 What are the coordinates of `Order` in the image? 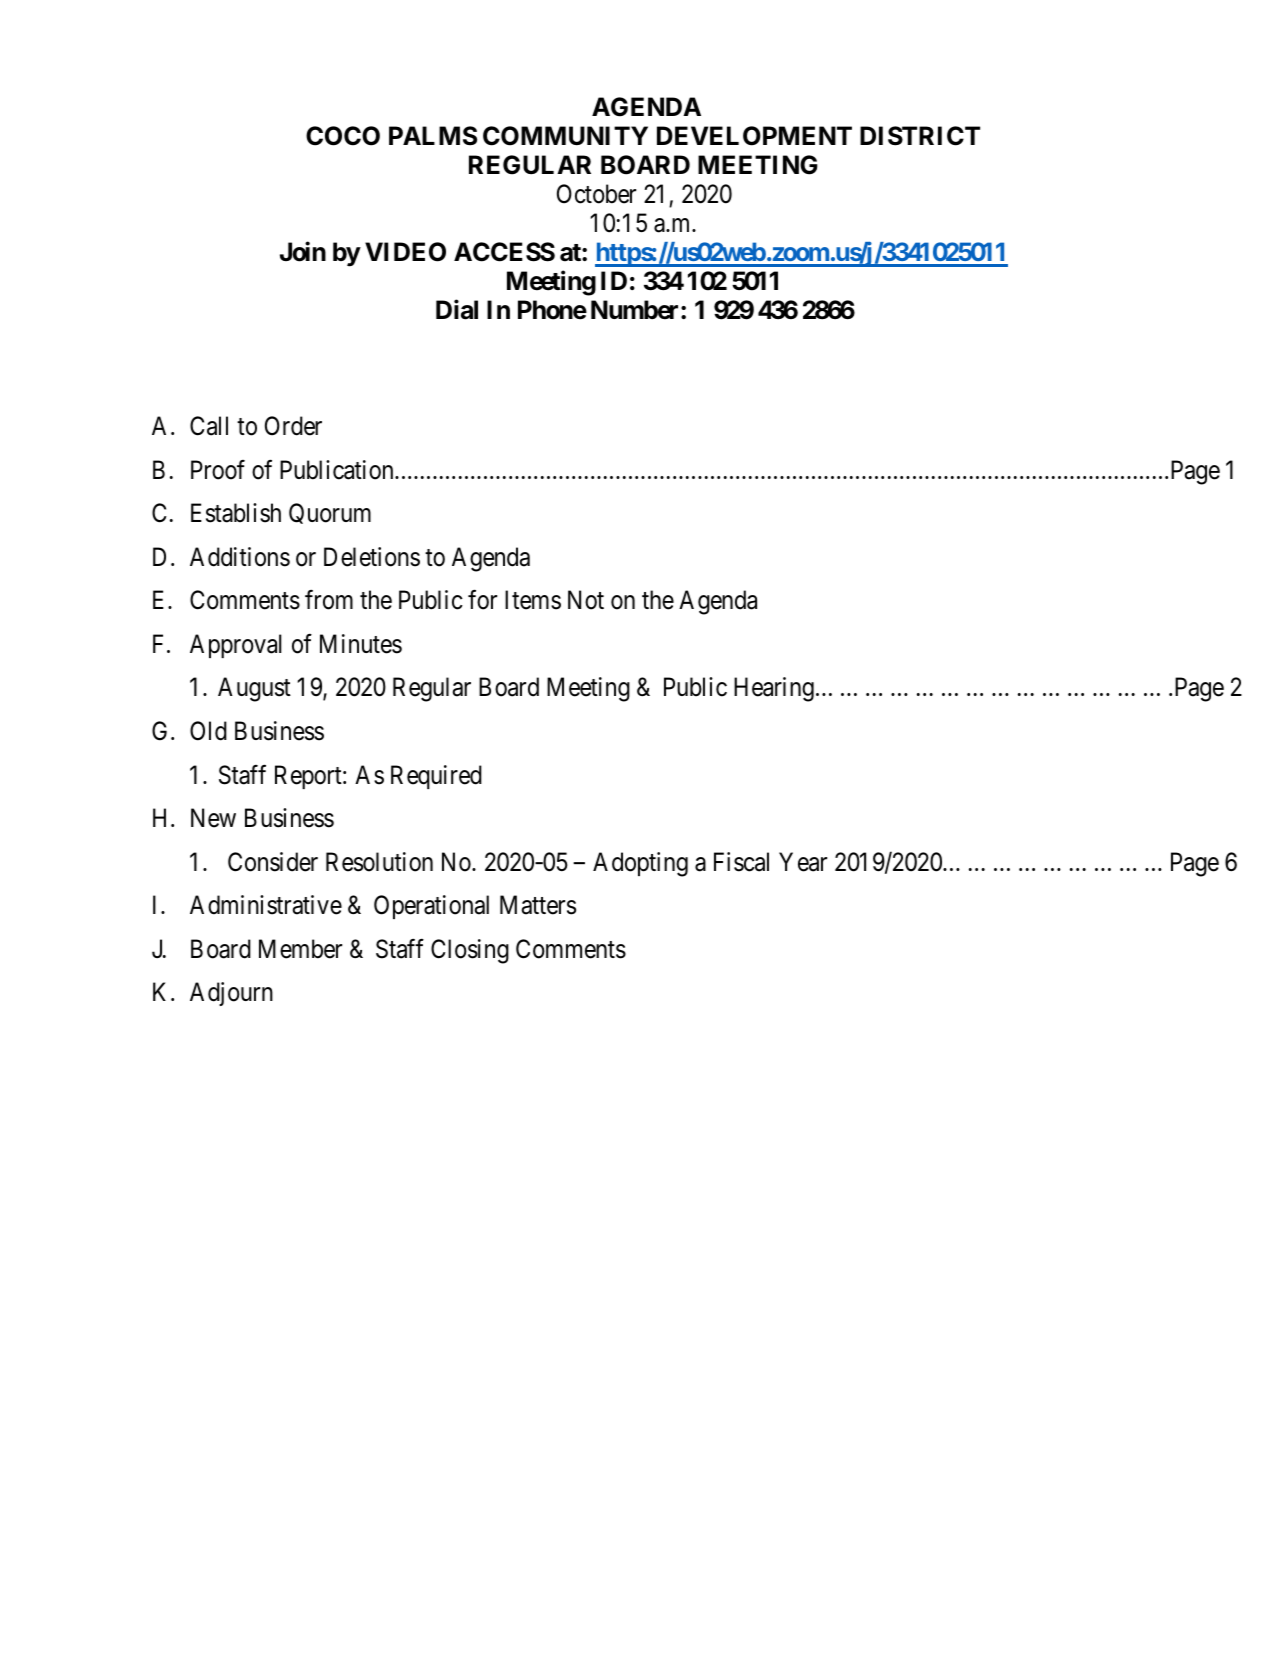 It's located at (293, 426).
